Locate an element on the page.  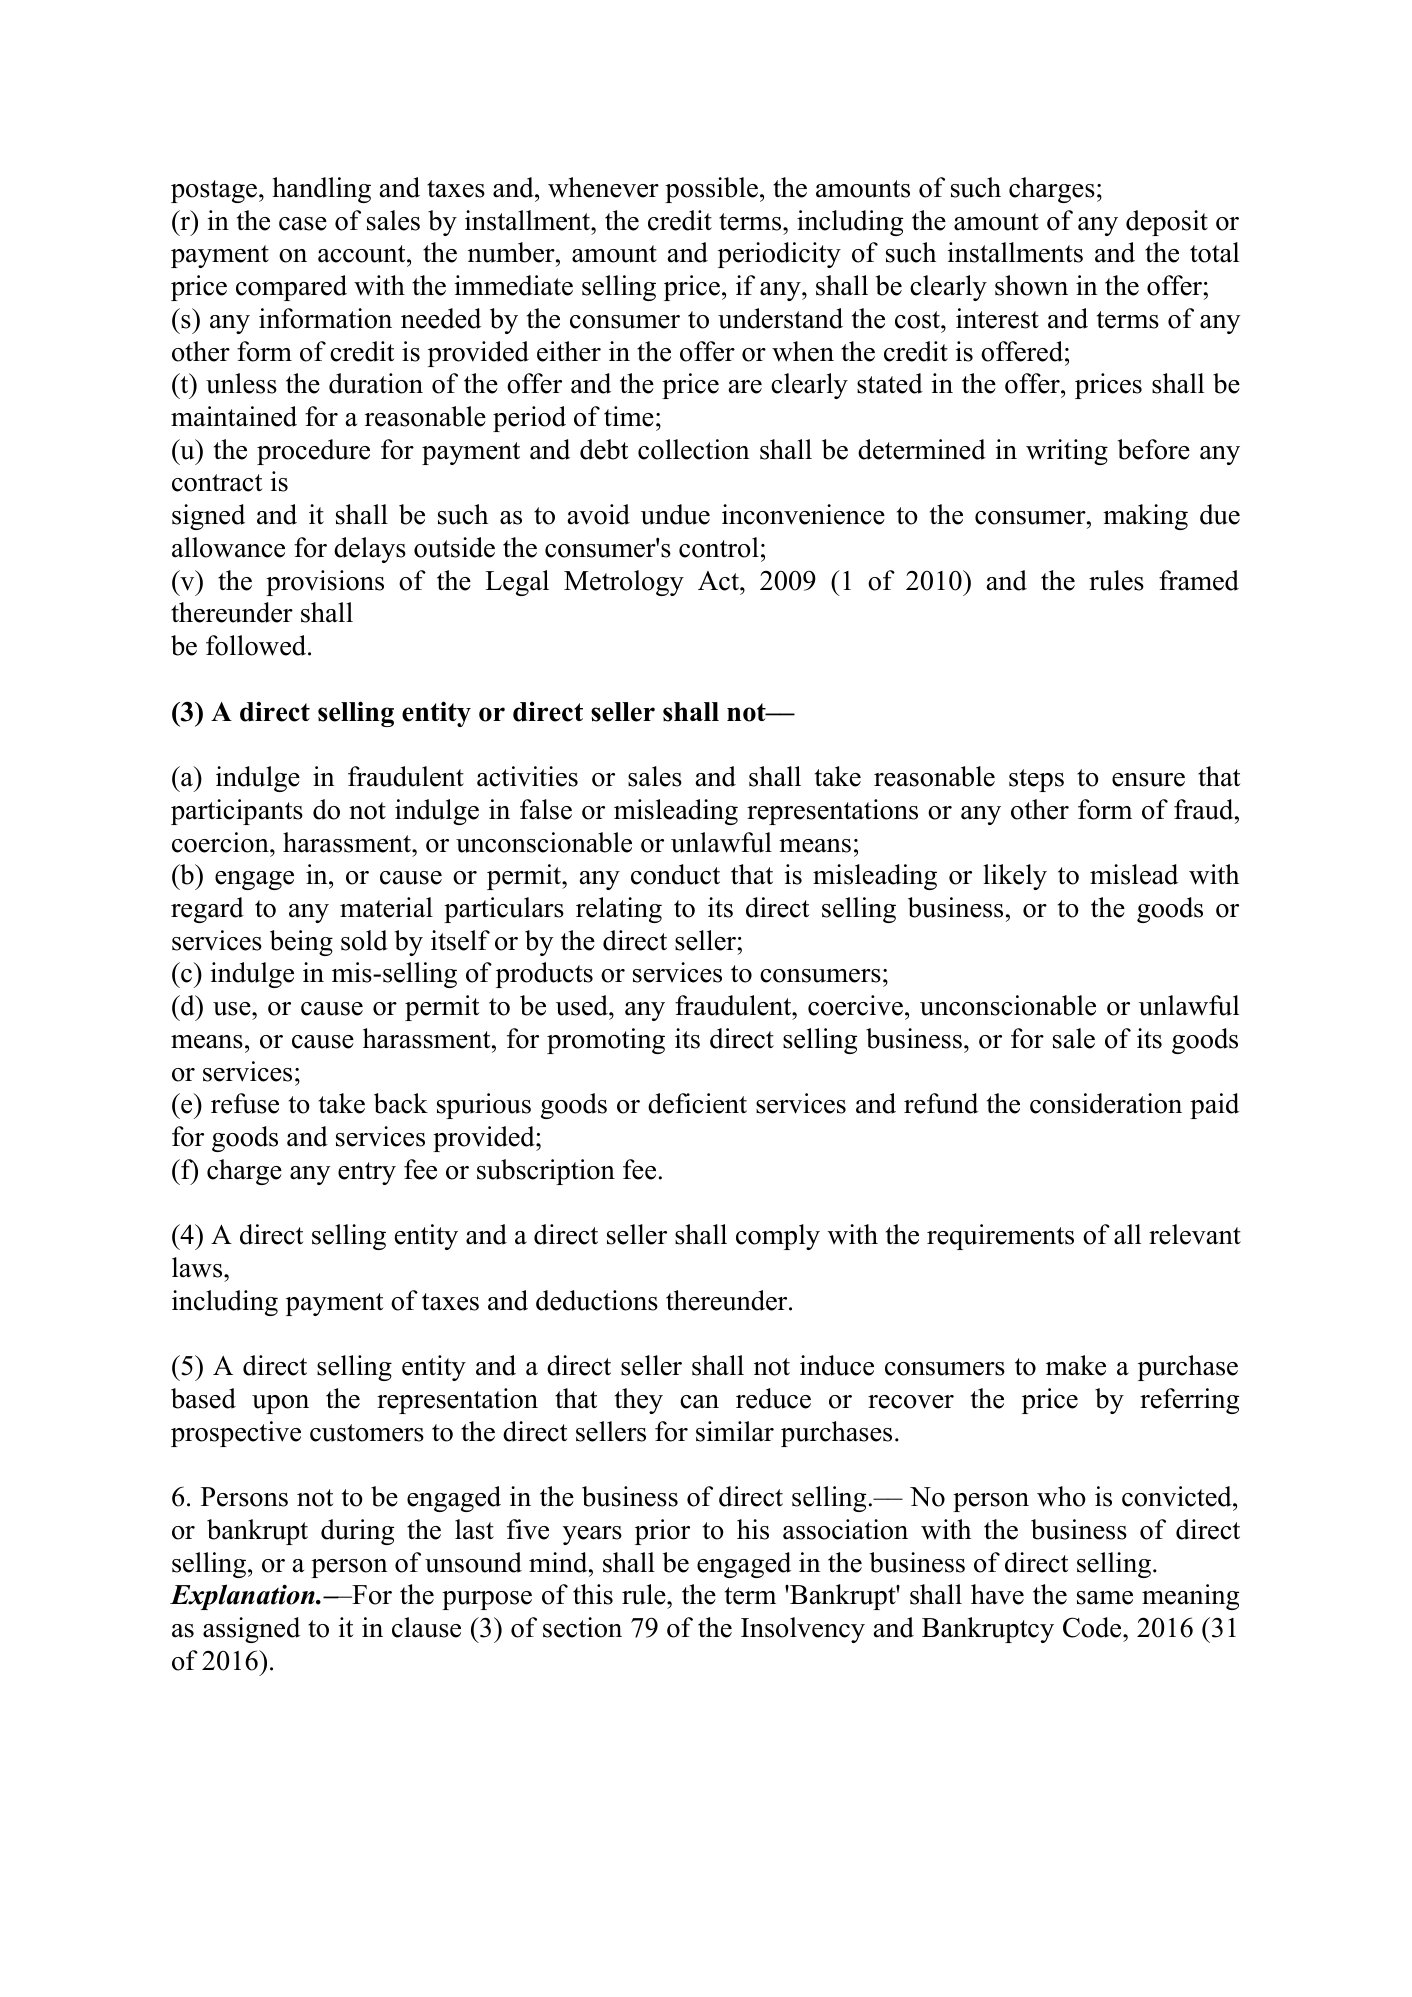
deductions is located at coordinates (597, 1300).
